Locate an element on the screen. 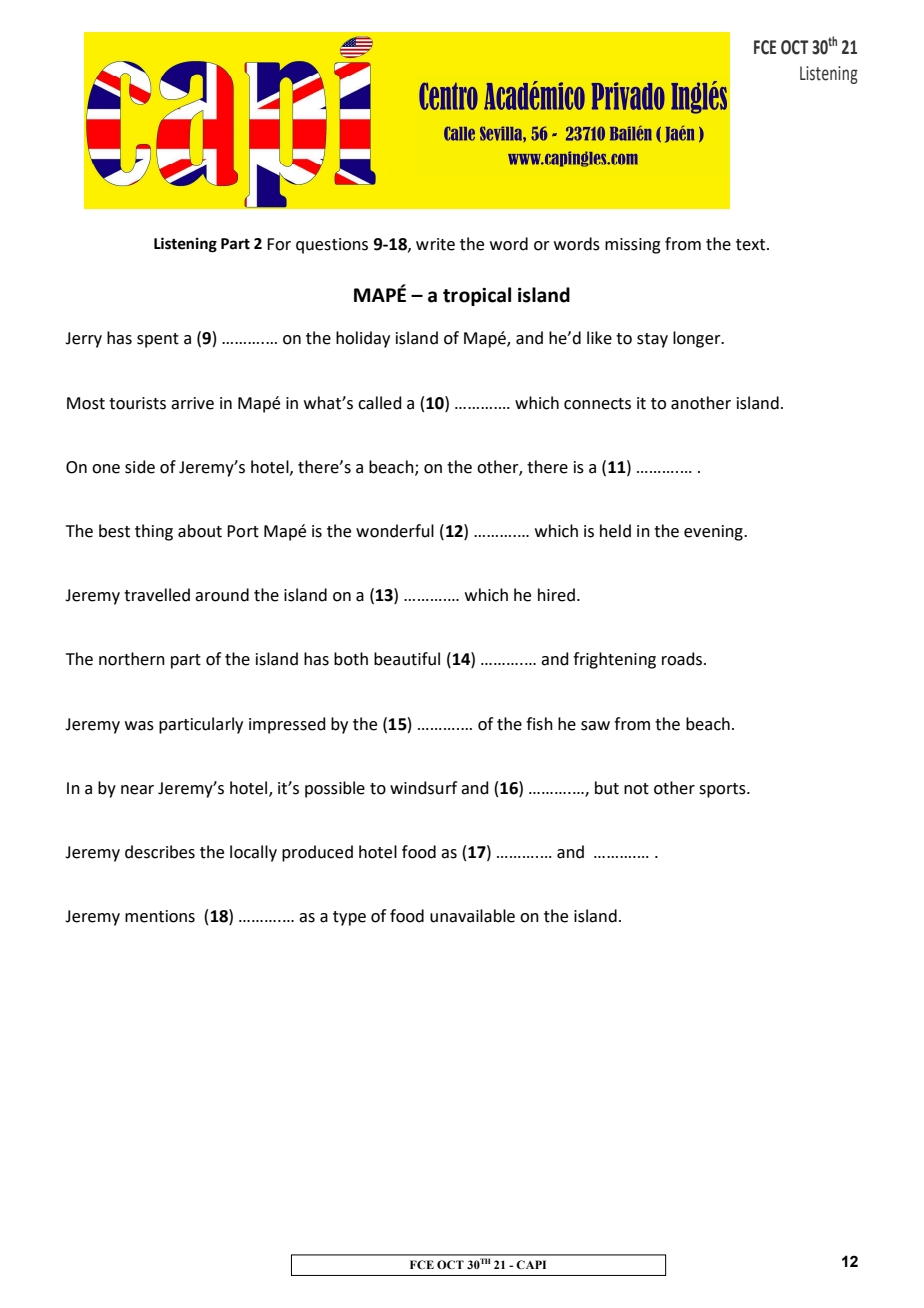 Image resolution: width=924 pixels, height=1308 pixels. For is located at coordinates (279, 244).
